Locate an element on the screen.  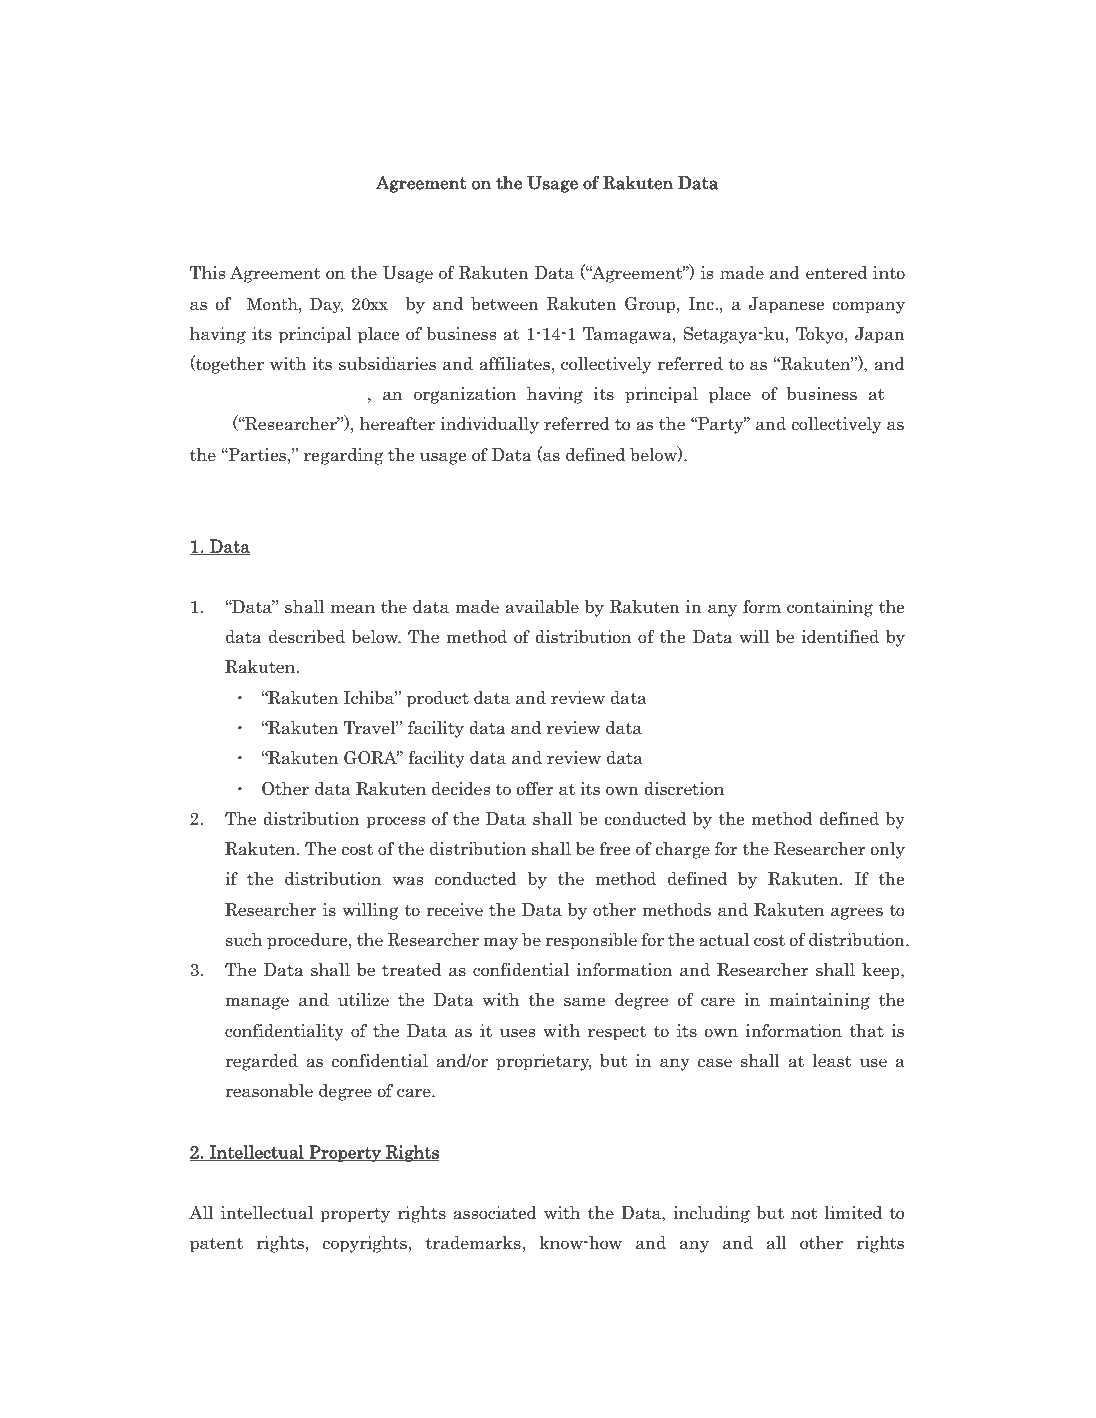
Tokyo is located at coordinates (821, 335).
